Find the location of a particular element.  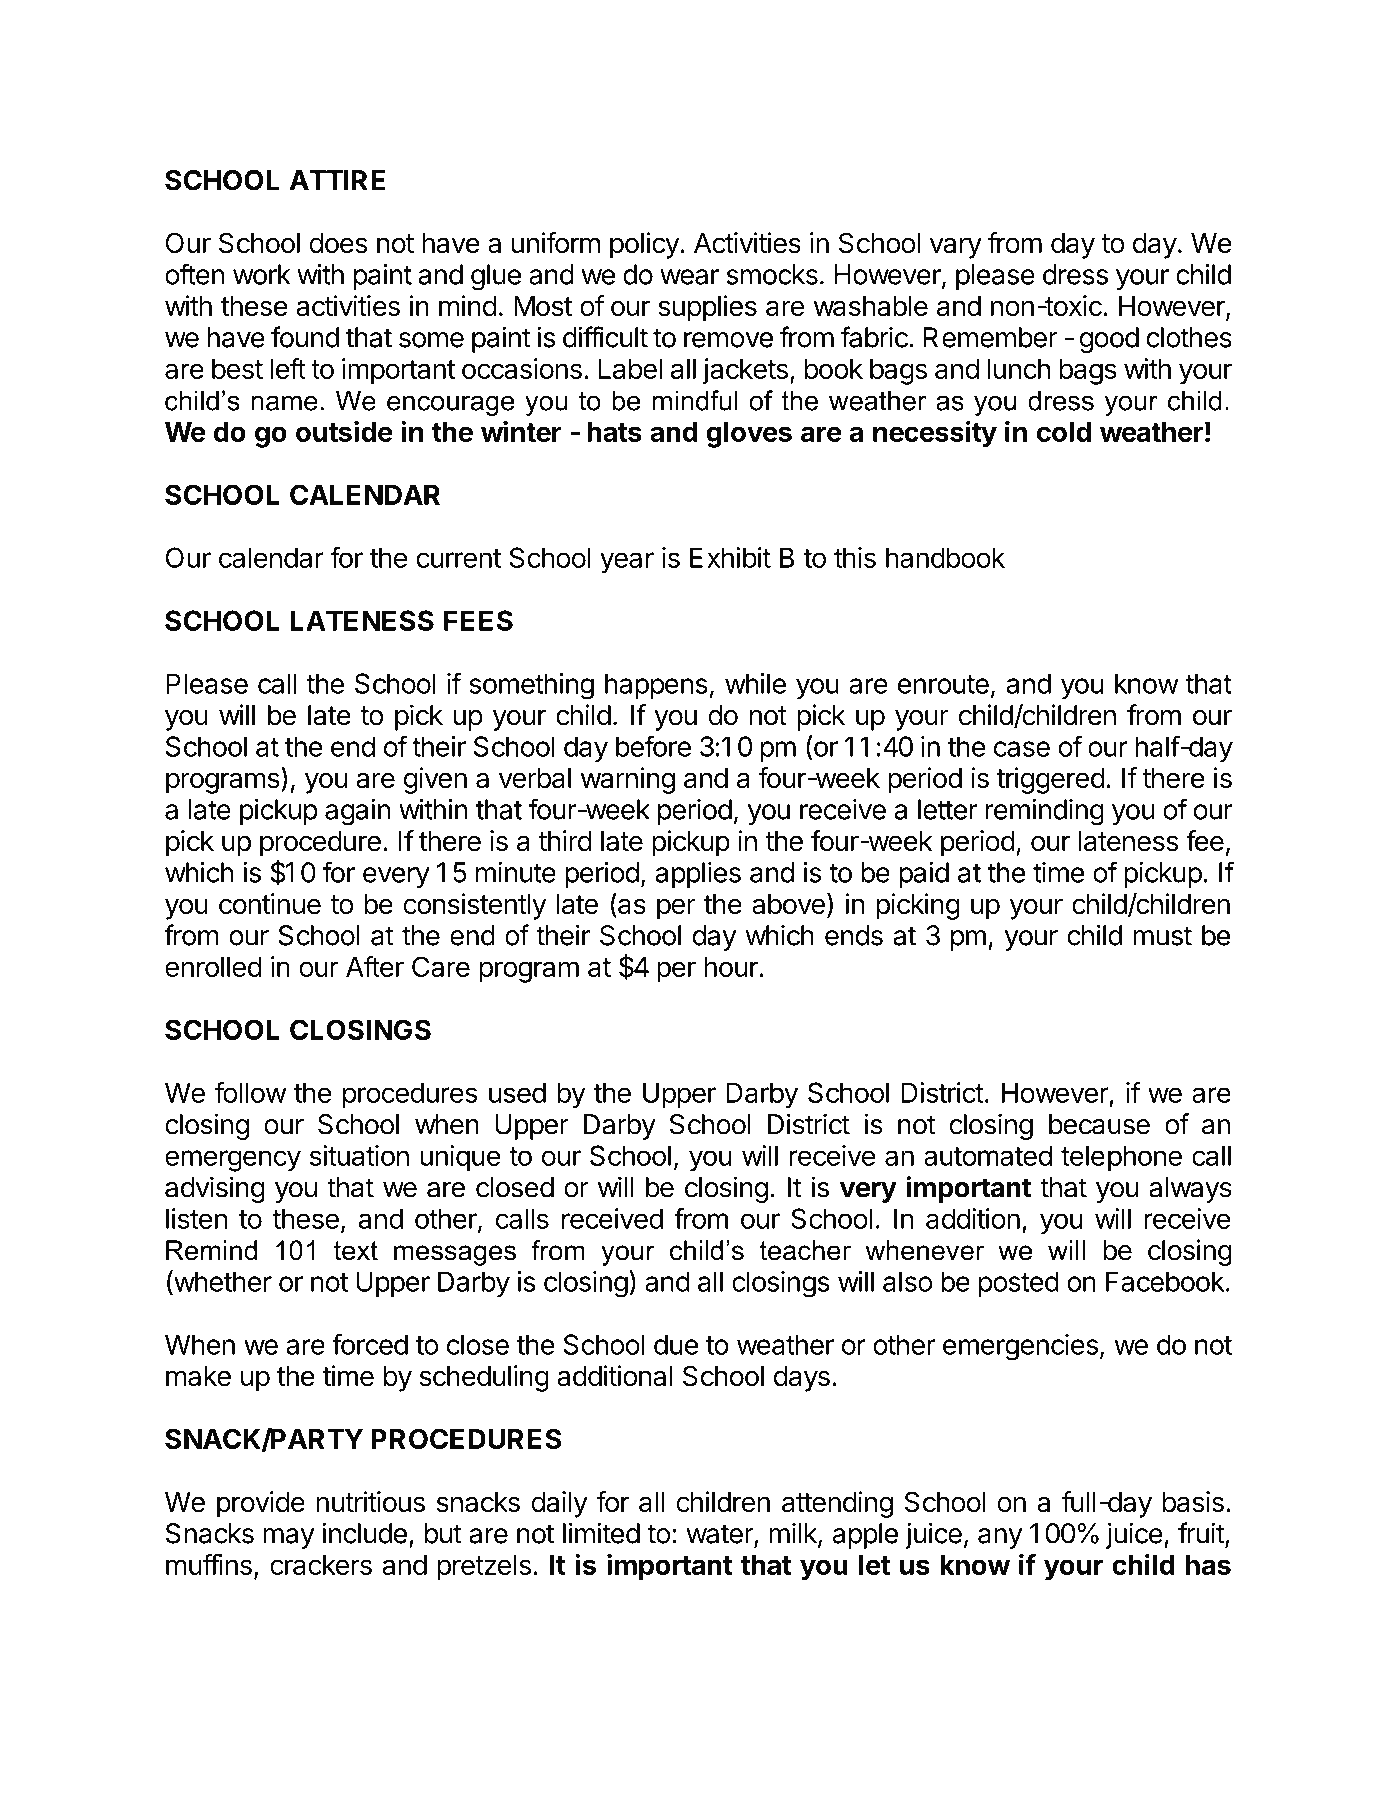

continue is located at coordinates (270, 903).
